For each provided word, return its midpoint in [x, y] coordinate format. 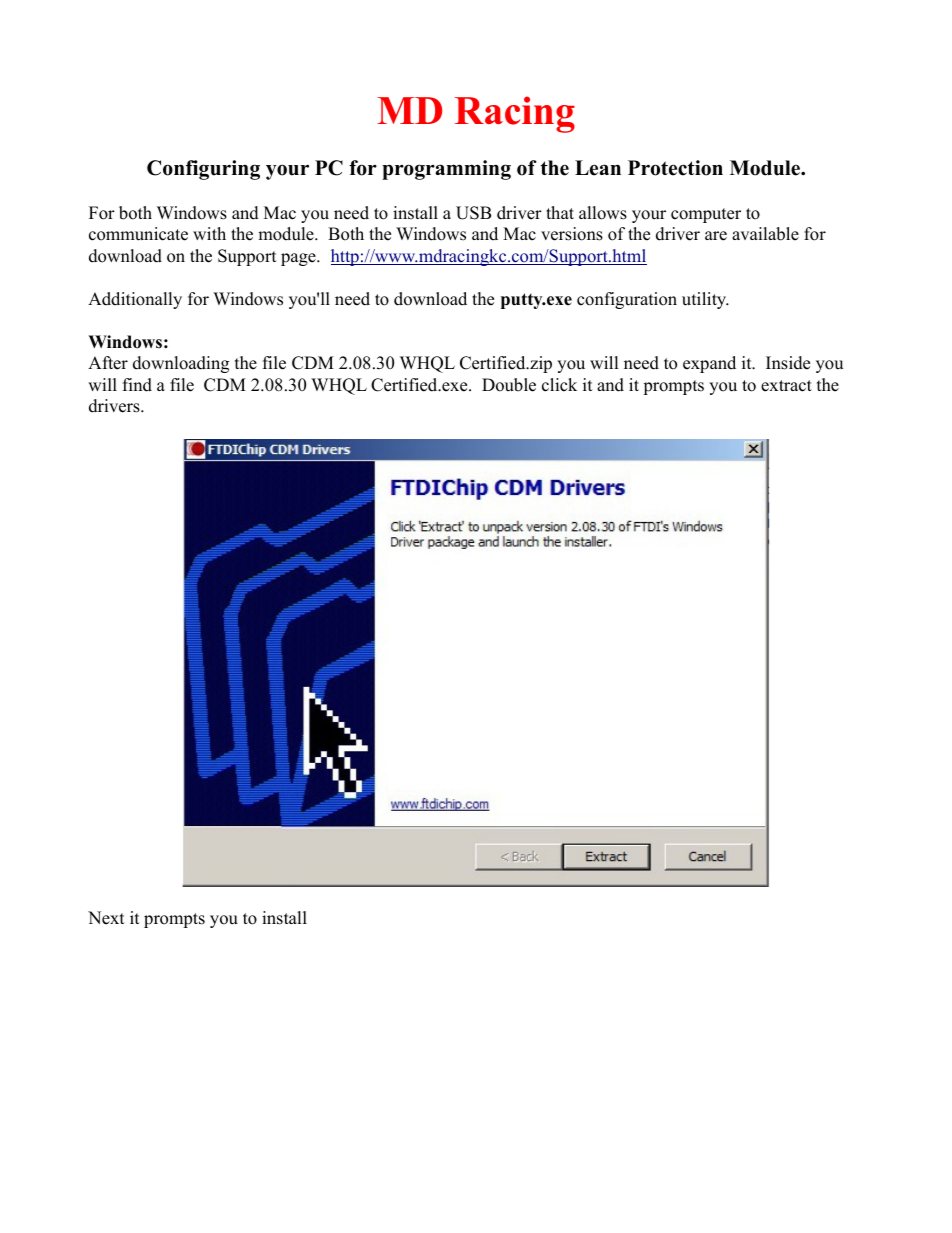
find [137, 385]
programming [446, 170]
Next [106, 918]
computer [706, 215]
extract [786, 386]
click [559, 385]
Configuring [203, 170]
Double [509, 385]
